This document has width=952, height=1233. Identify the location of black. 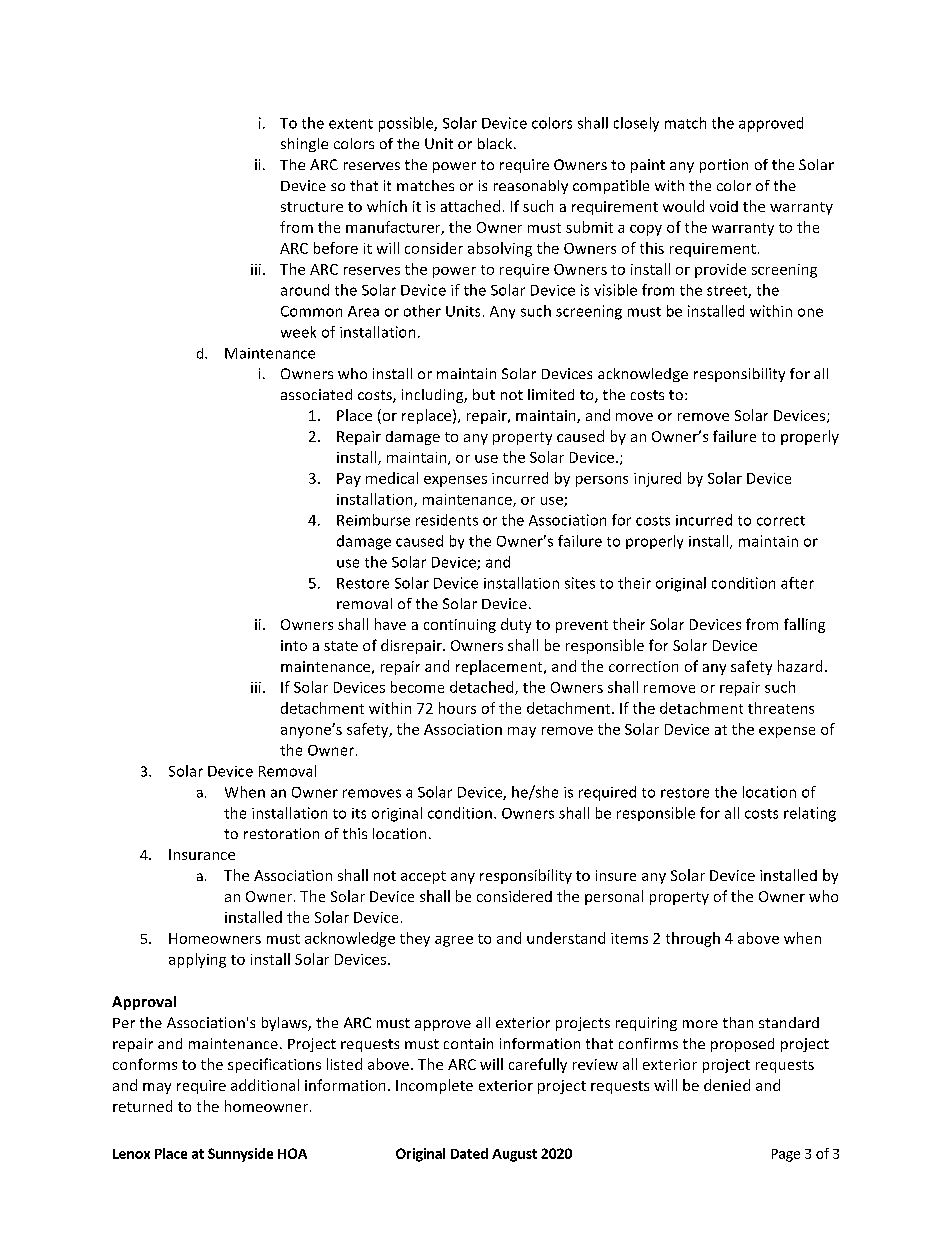
(496, 143).
